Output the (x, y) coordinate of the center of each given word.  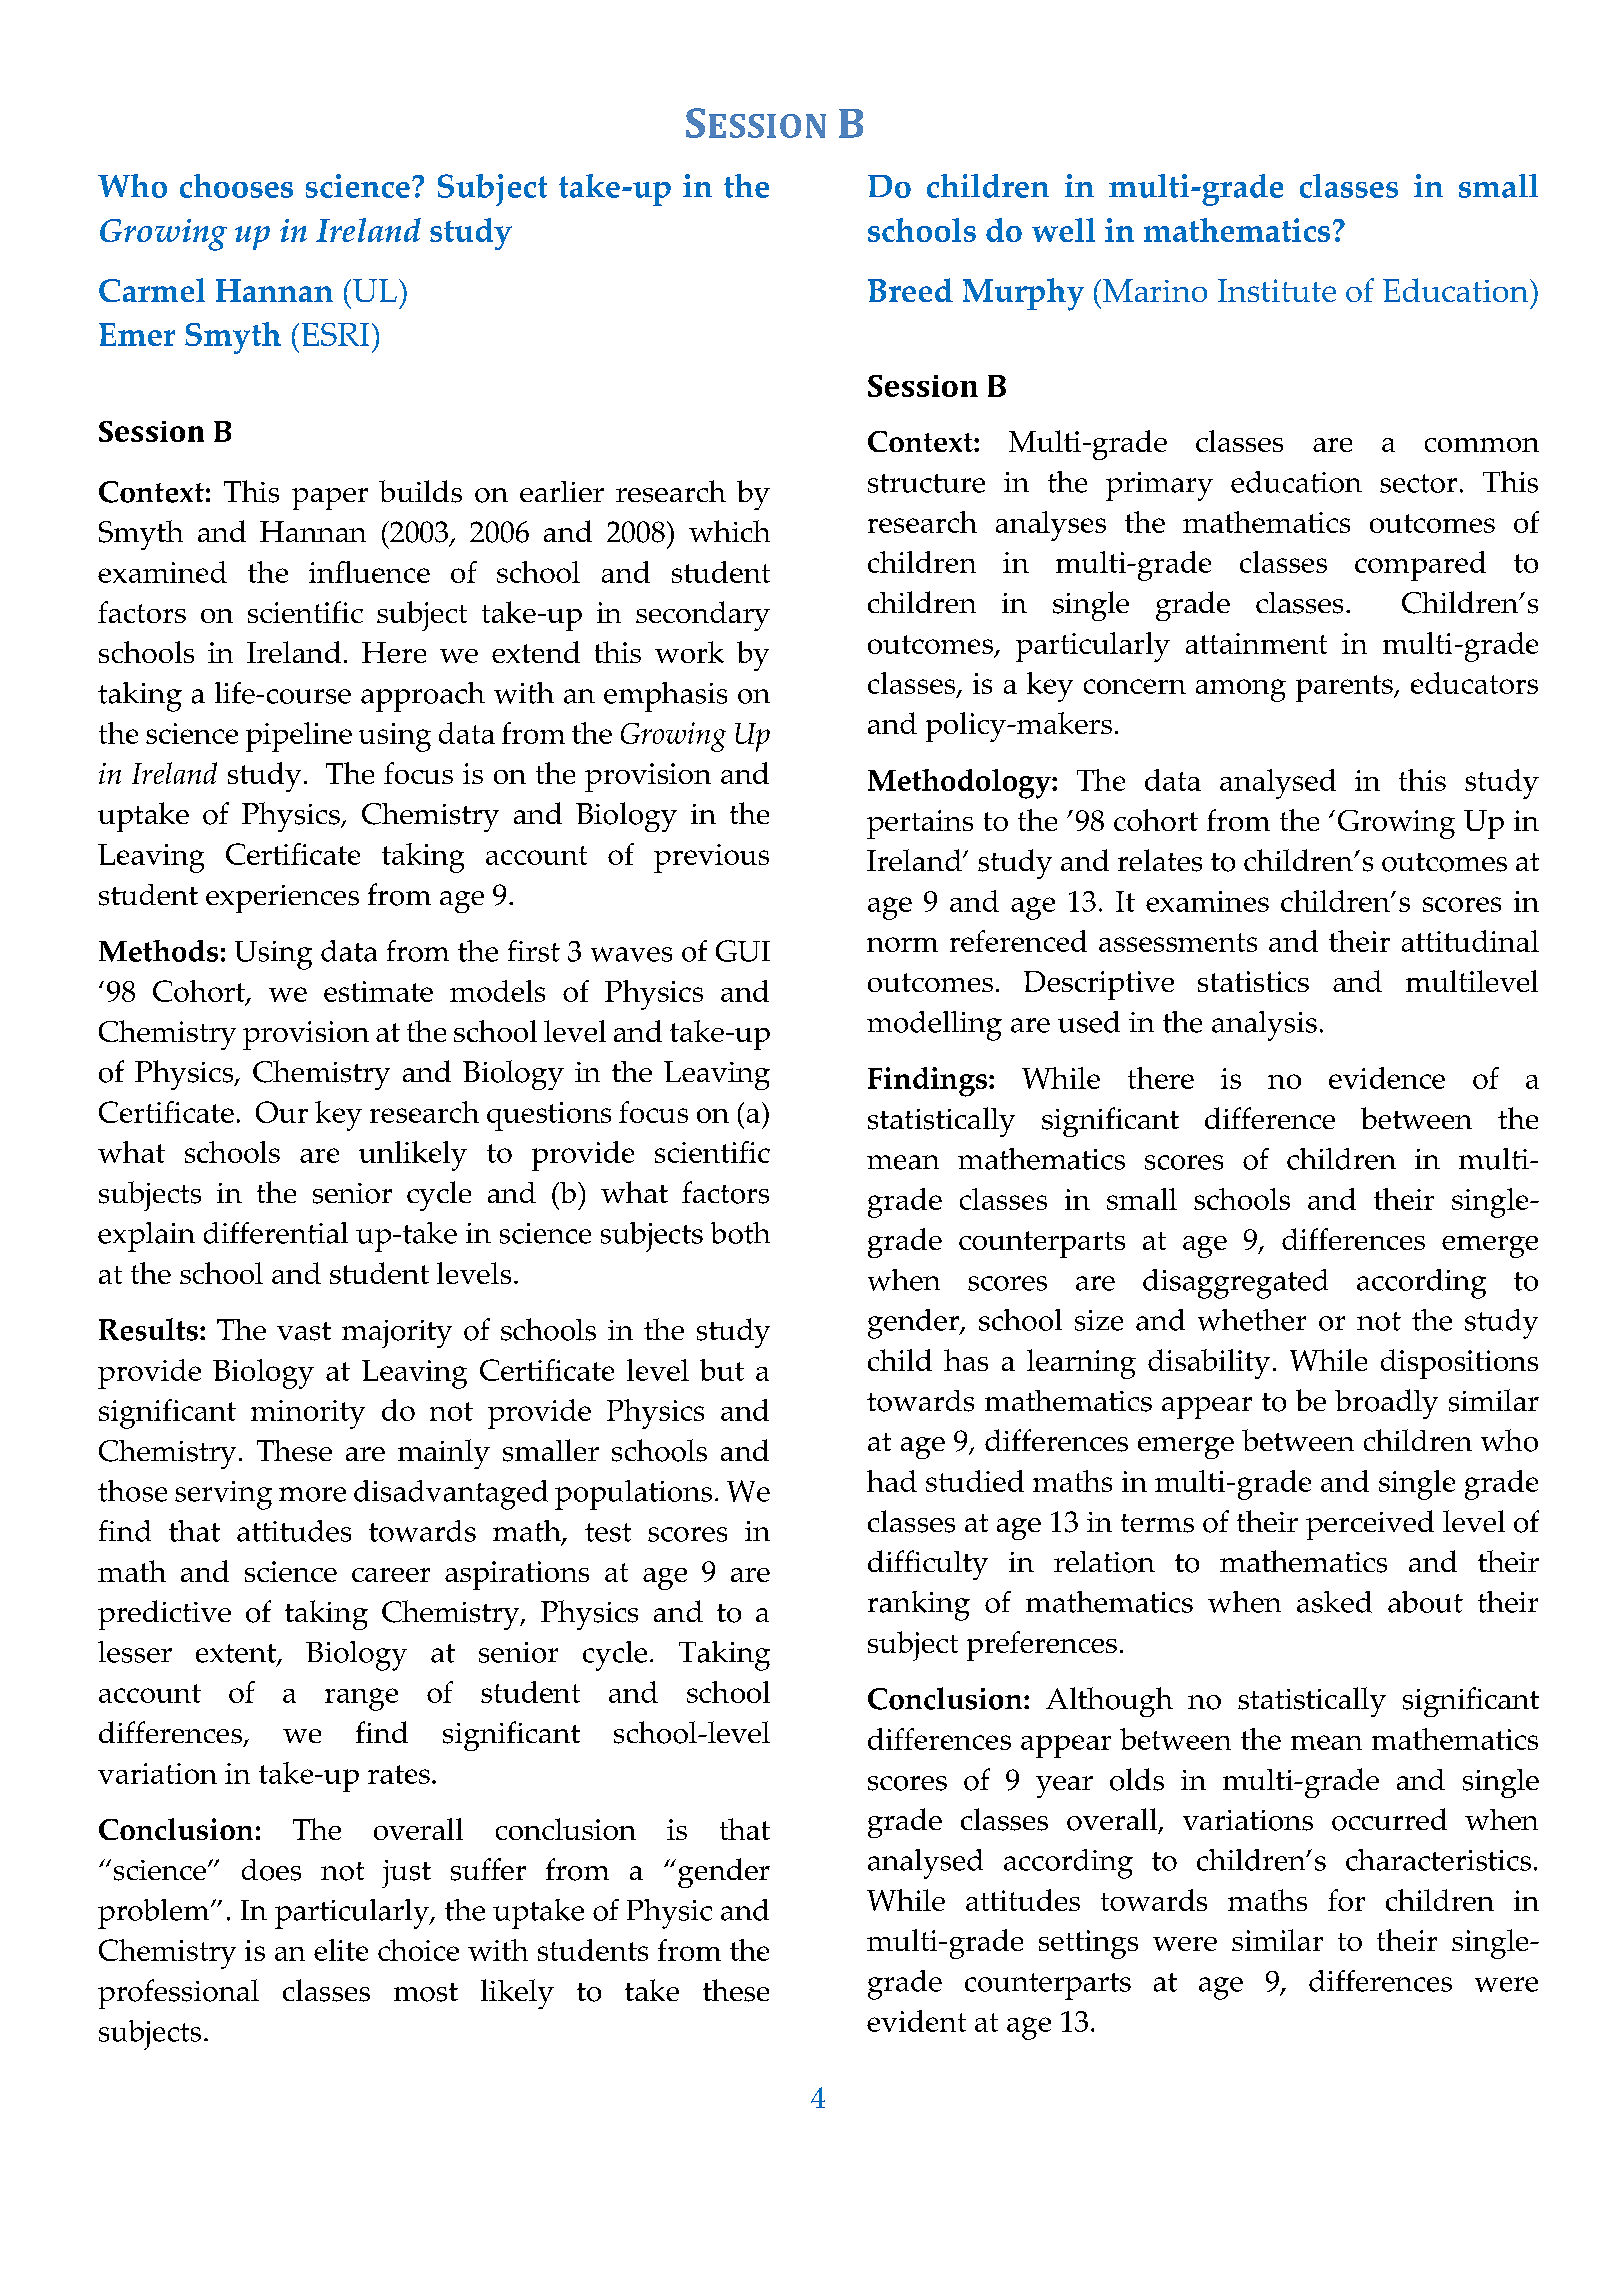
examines (1207, 901)
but (722, 1370)
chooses (236, 186)
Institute (1277, 290)
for (1346, 1900)
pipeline (299, 737)
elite (341, 1950)
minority (308, 1414)
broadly (1386, 1404)
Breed (910, 290)
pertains (920, 824)
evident (916, 2021)
